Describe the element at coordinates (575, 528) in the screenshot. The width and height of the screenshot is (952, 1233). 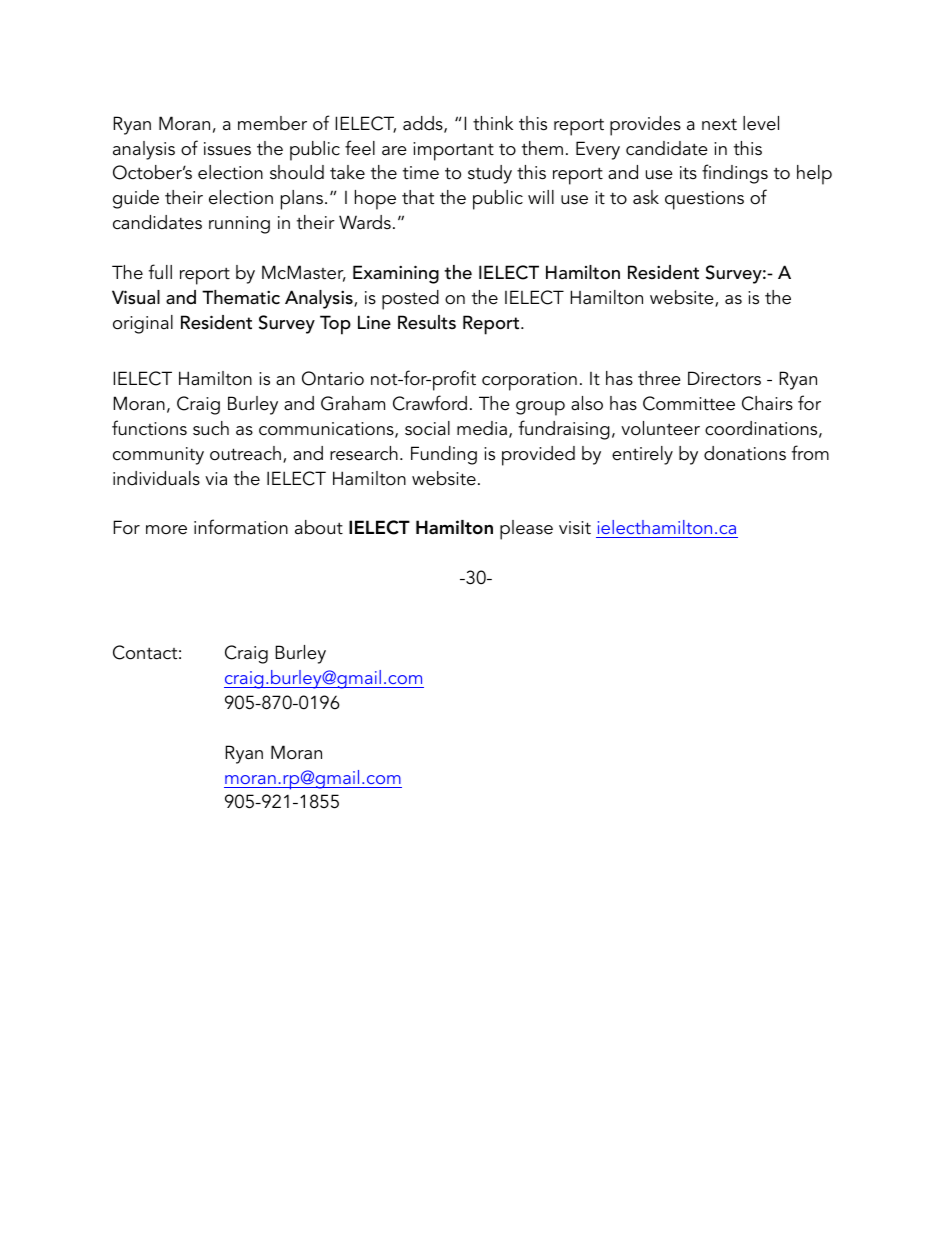
I see `visit` at that location.
